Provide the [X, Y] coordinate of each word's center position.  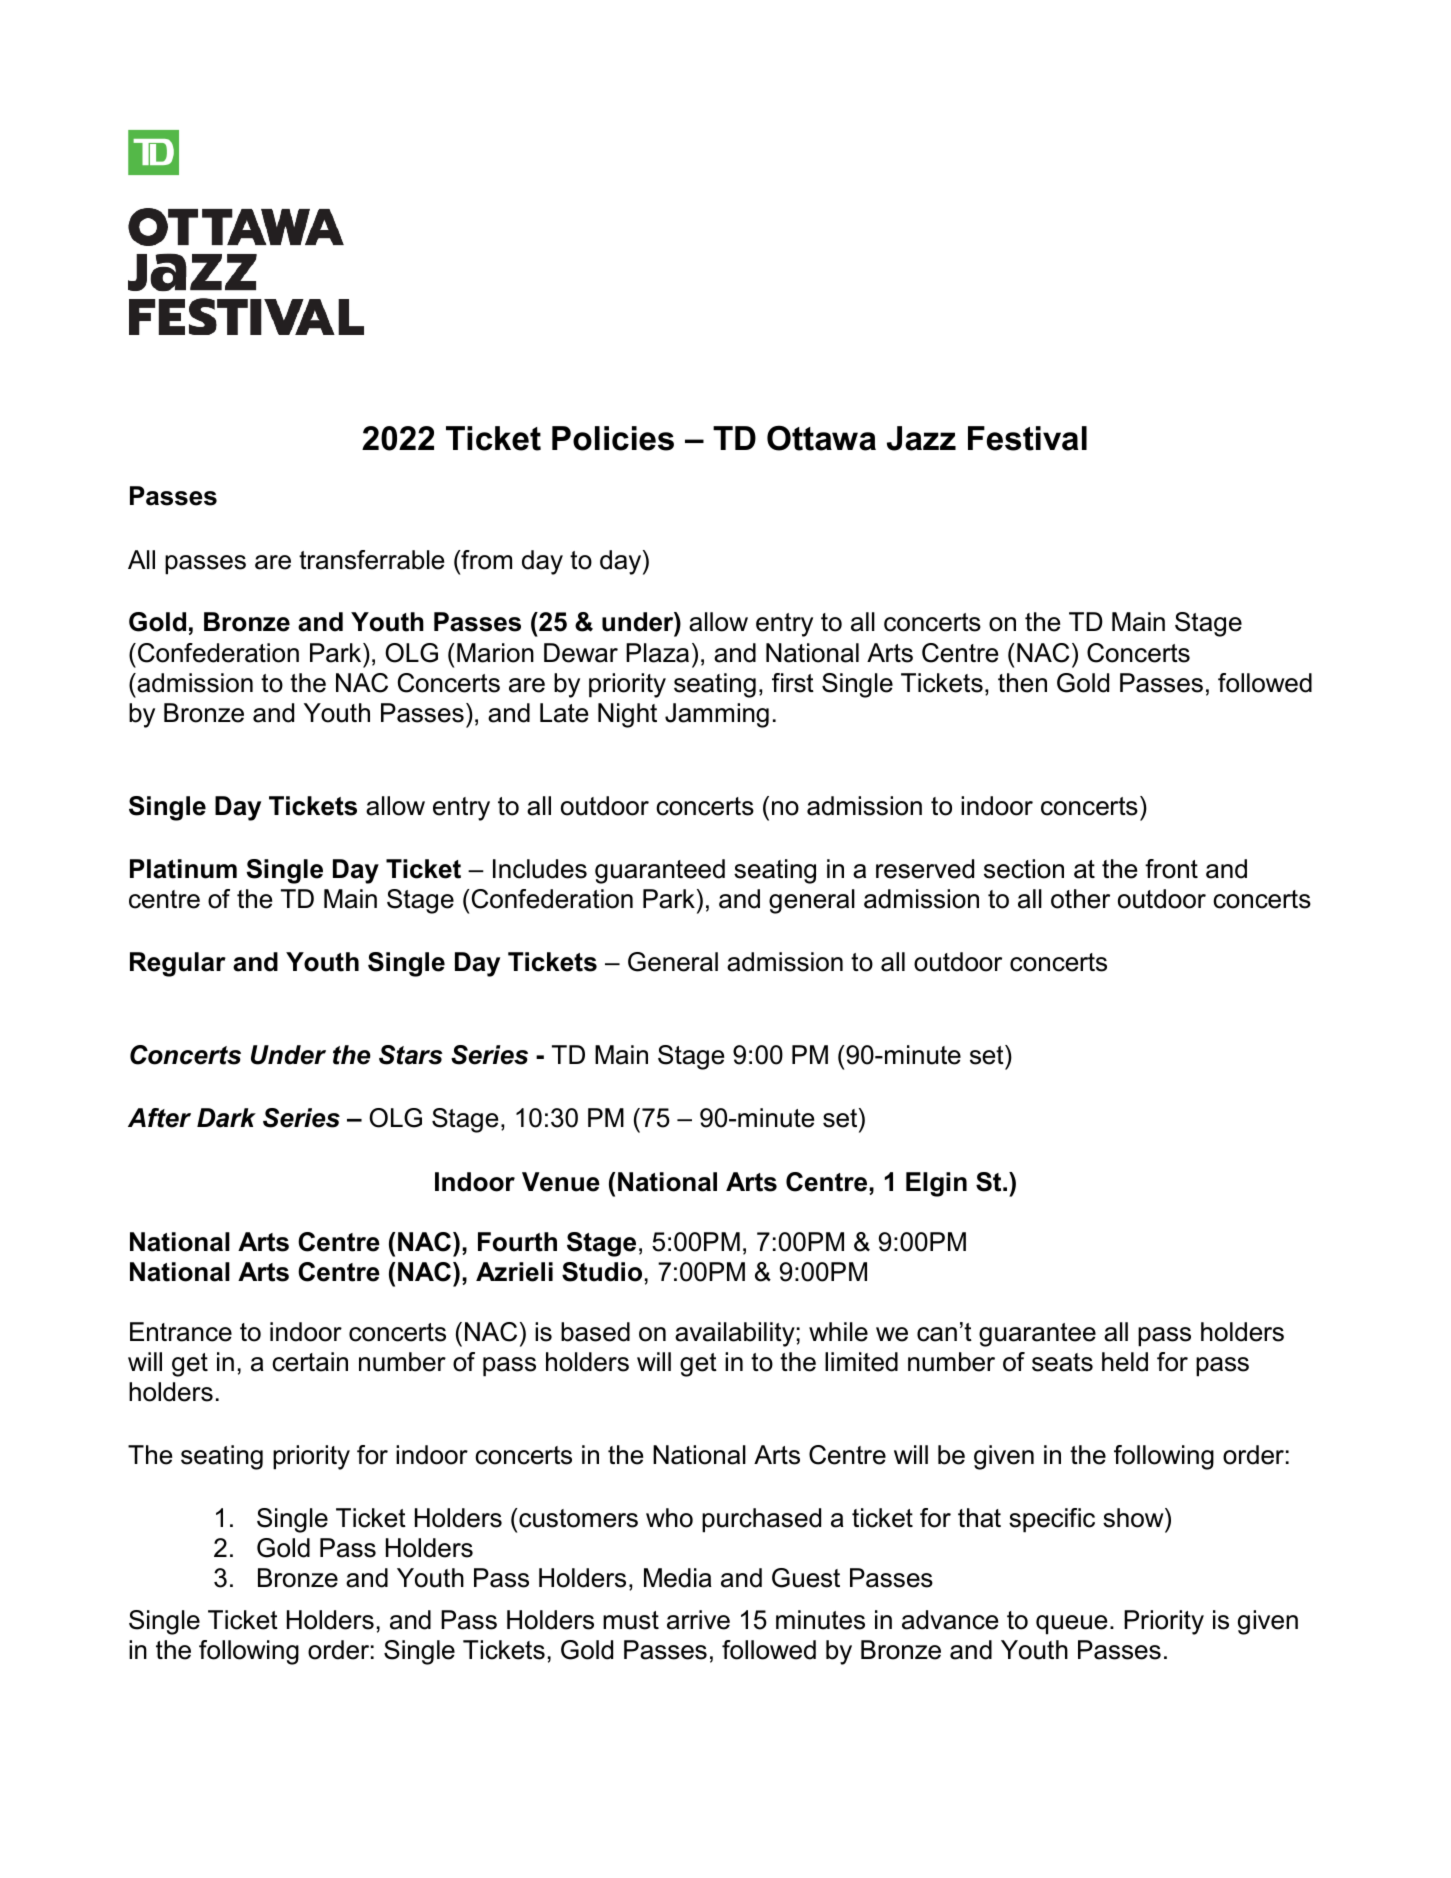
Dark [226, 1118]
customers [577, 1518]
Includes [540, 869]
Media [678, 1578]
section [1024, 869]
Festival [1027, 438]
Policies [613, 438]
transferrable [371, 560]
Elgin [936, 1184]
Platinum [183, 869]
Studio [602, 1272]
